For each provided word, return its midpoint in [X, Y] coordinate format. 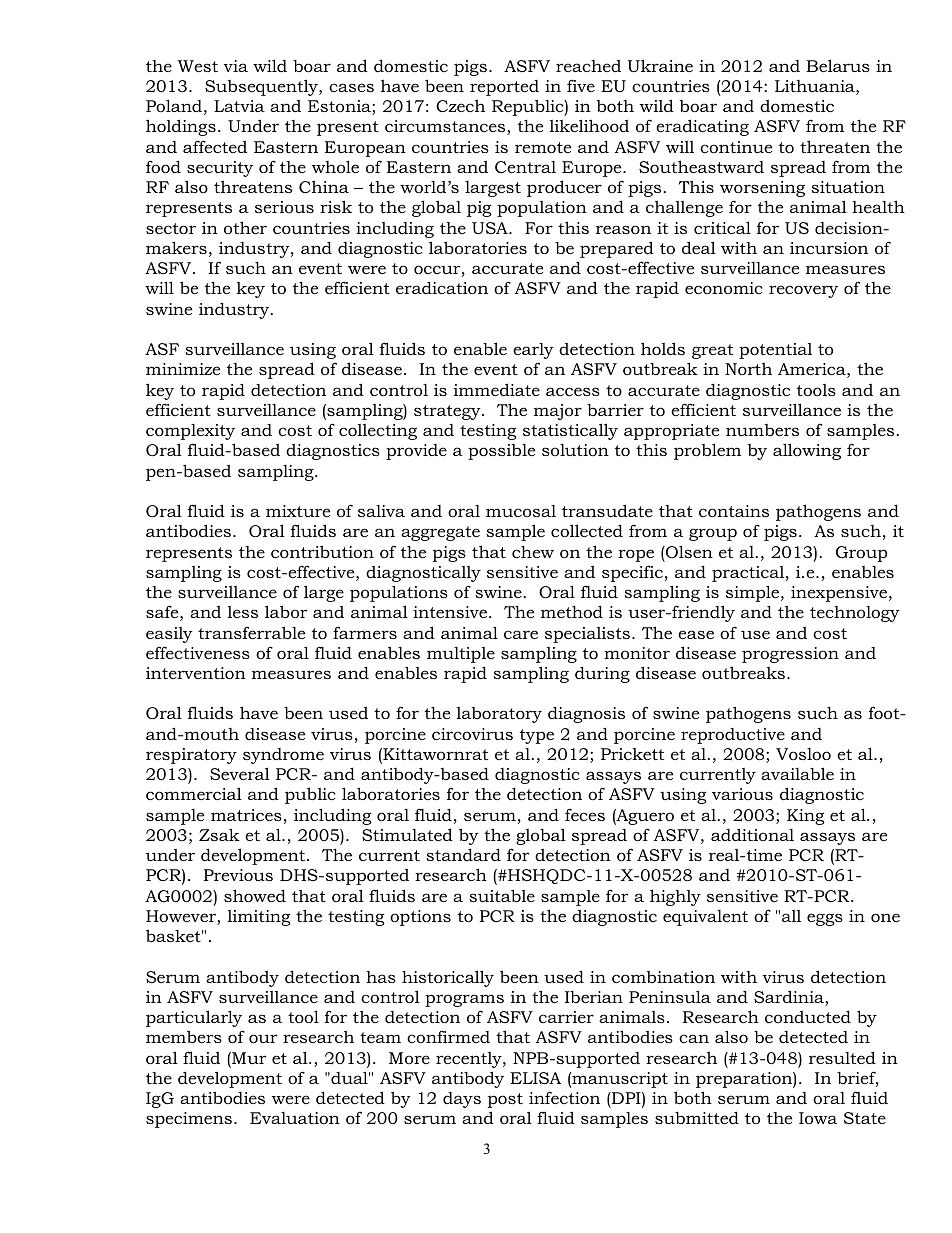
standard [463, 854]
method [572, 611]
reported [504, 88]
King [806, 817]
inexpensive [840, 594]
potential [775, 351]
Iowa [818, 1118]
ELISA [535, 1078]
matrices [246, 815]
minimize [183, 369]
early [533, 351]
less [243, 612]
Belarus [838, 65]
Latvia [239, 106]
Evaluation [295, 1118]
